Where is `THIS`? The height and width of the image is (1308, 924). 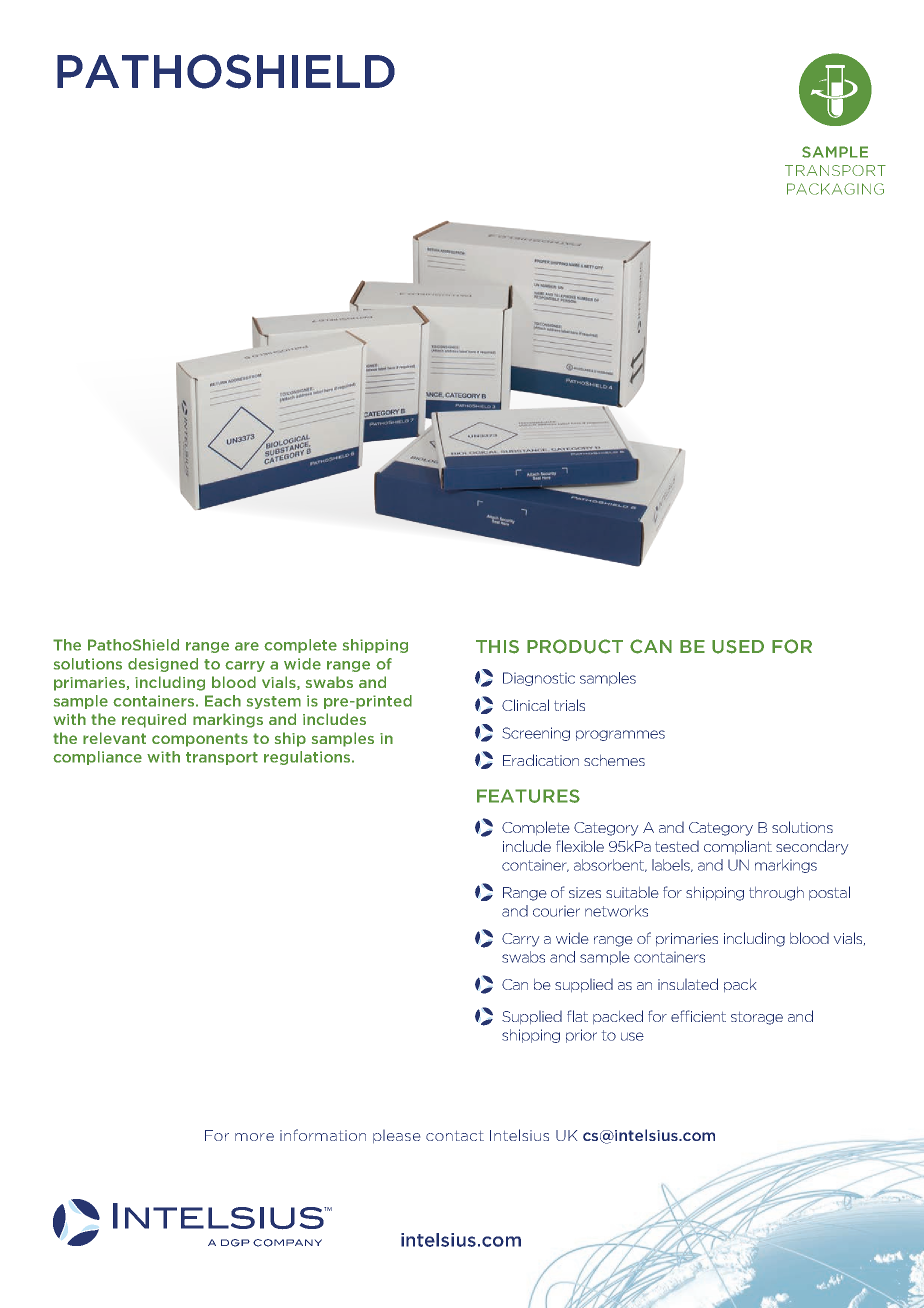 THIS is located at coordinates (497, 647).
